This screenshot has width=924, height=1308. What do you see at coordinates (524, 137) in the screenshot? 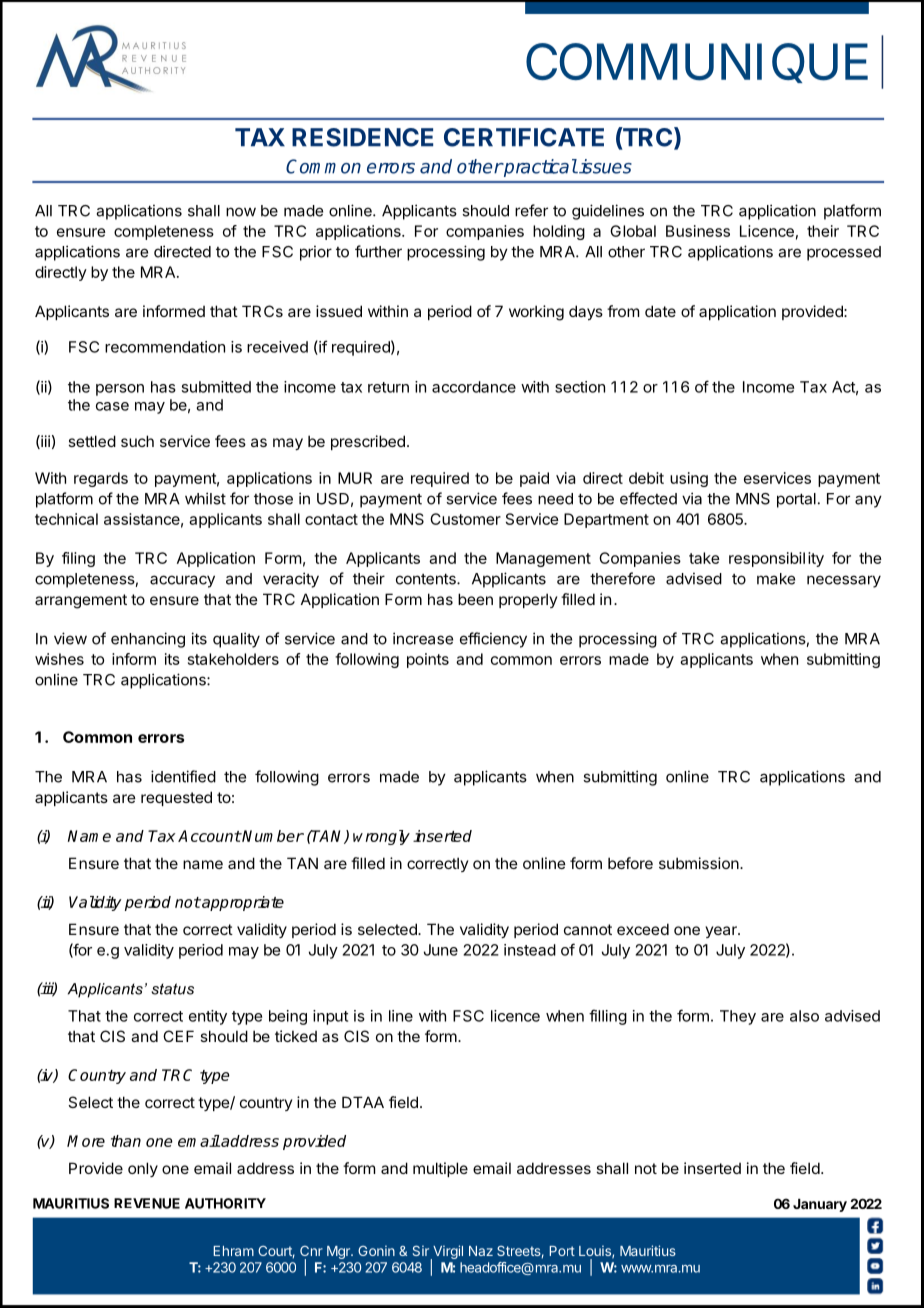
I see `CERTIFICATE` at bounding box center [524, 137].
